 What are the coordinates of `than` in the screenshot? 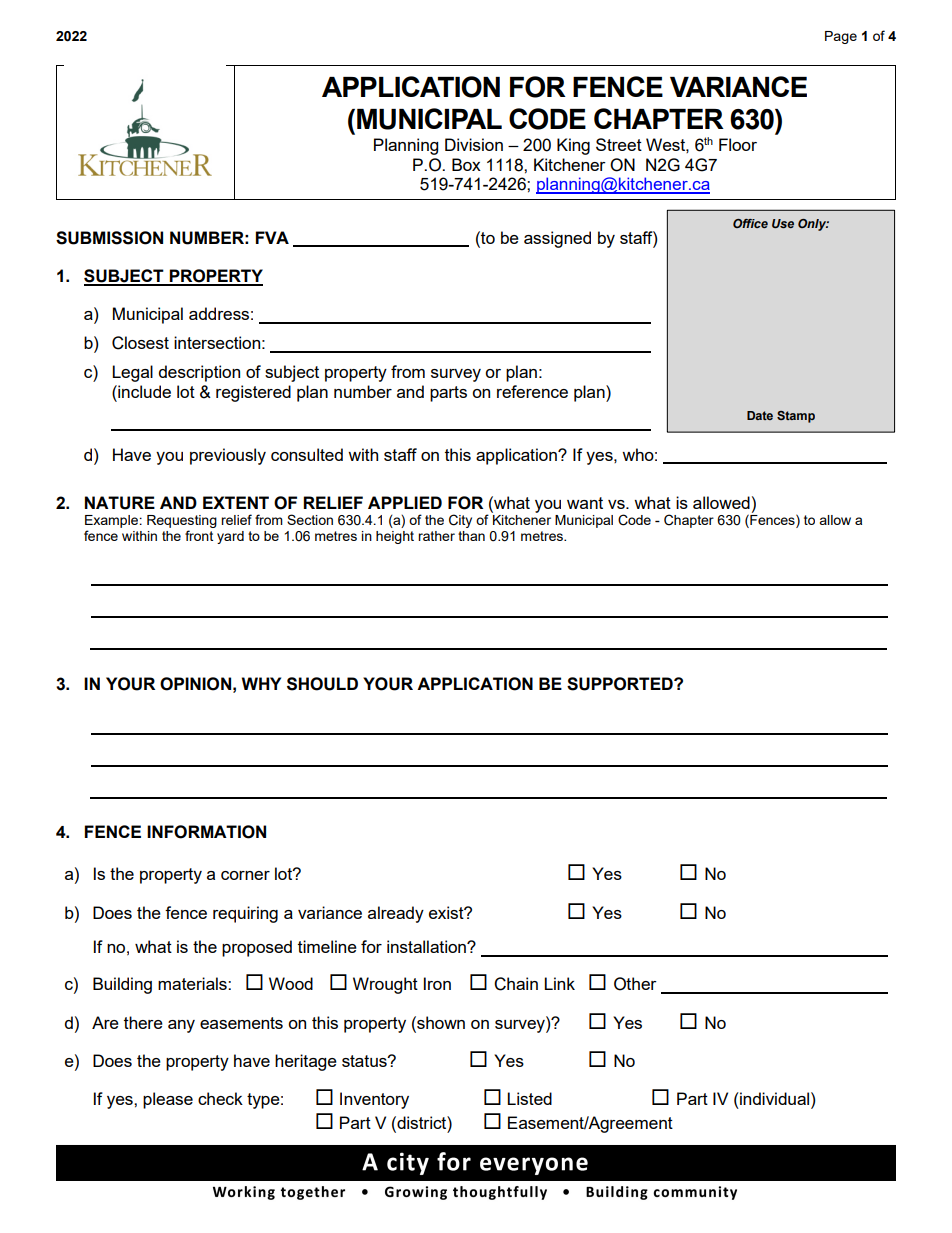 It's located at (471, 536).
